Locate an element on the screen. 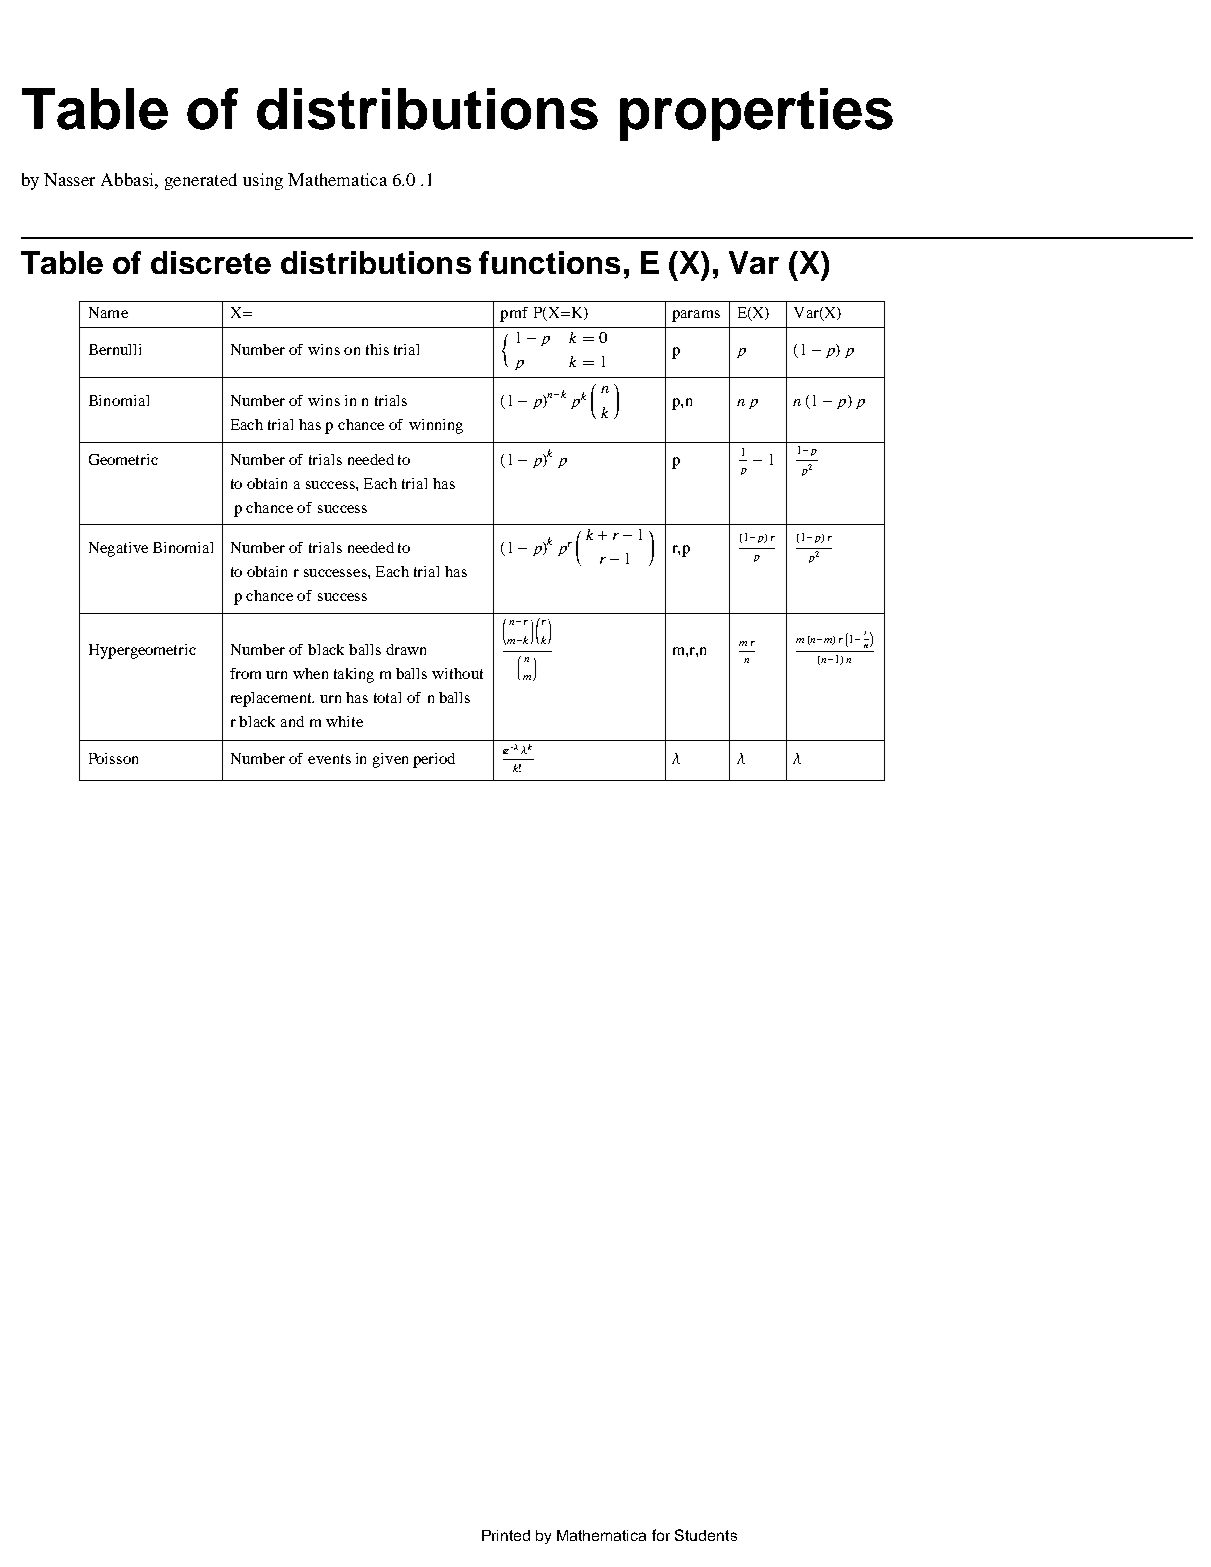 Image resolution: width=1211 pixels, height=1567 pixels. Poisson is located at coordinates (113, 758).
